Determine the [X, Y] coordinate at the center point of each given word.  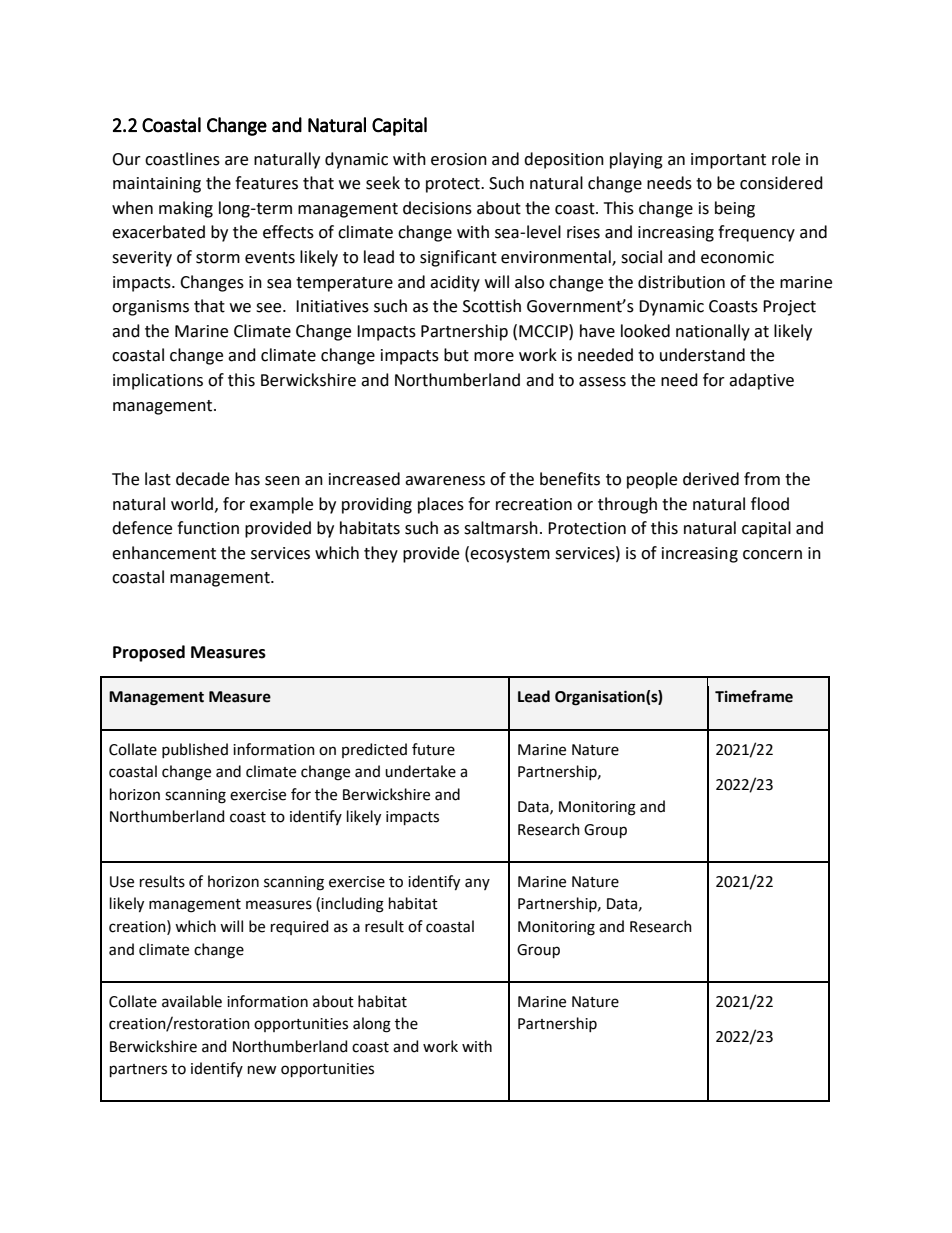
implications [158, 381]
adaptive [761, 381]
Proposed [149, 653]
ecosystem [510, 555]
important [728, 161]
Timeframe [754, 696]
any [477, 884]
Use [122, 882]
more [494, 357]
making [186, 209]
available [192, 1001]
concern [772, 555]
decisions [437, 208]
